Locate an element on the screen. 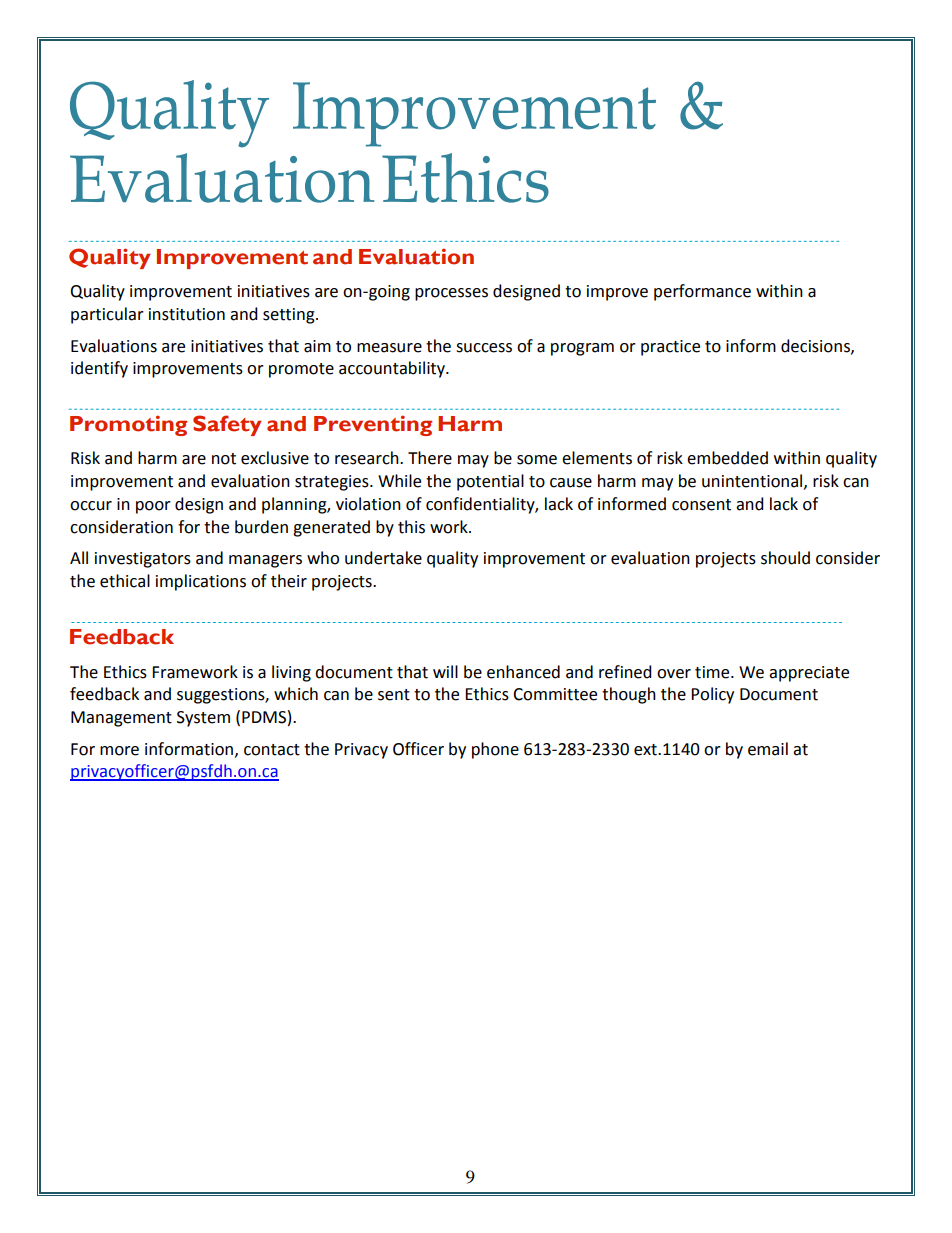 This screenshot has width=952, height=1233. phone is located at coordinates (495, 750).
